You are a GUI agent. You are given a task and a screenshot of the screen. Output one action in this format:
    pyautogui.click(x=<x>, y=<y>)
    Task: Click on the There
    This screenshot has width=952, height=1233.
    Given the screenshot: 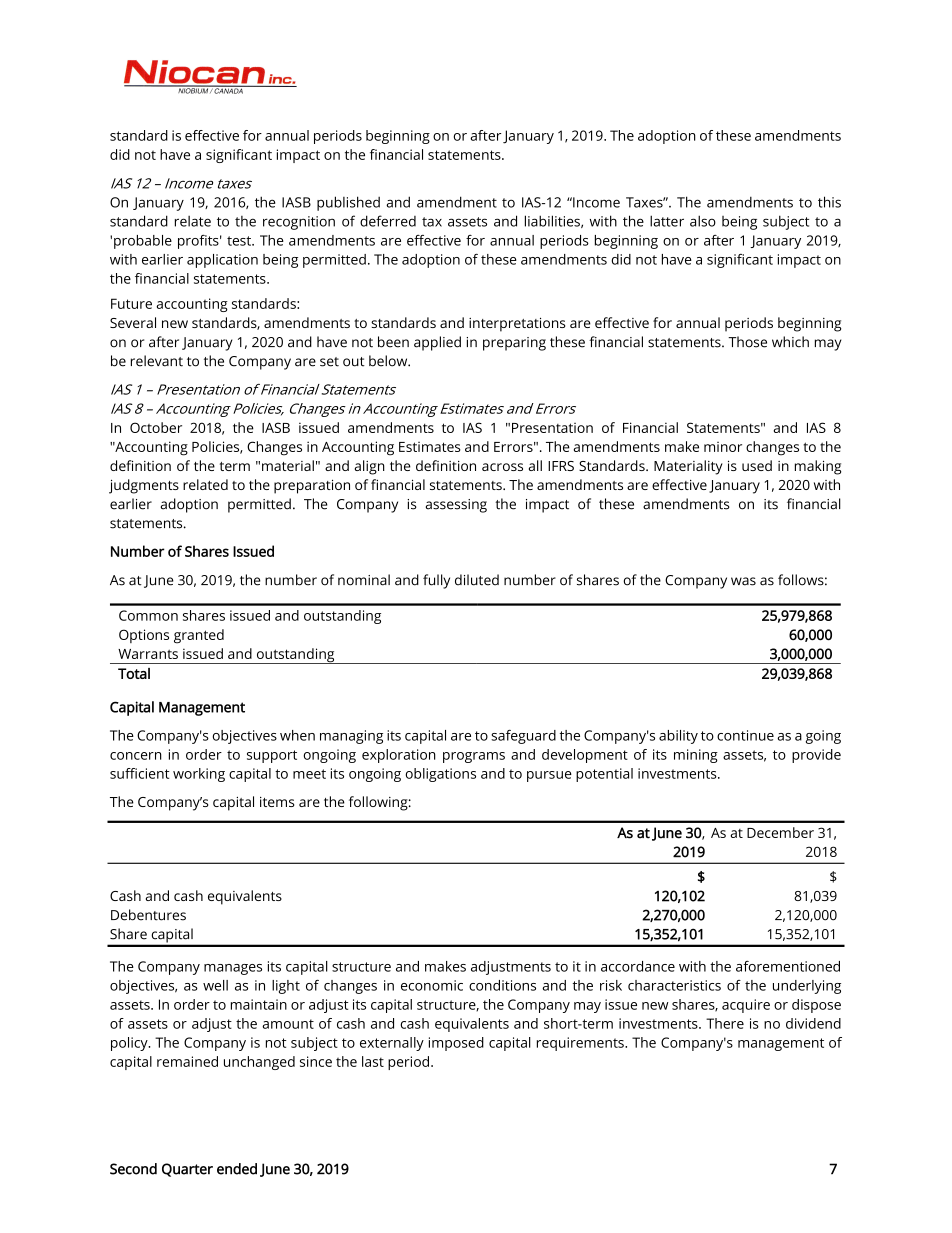 What is the action you would take?
    pyautogui.click(x=725, y=1023)
